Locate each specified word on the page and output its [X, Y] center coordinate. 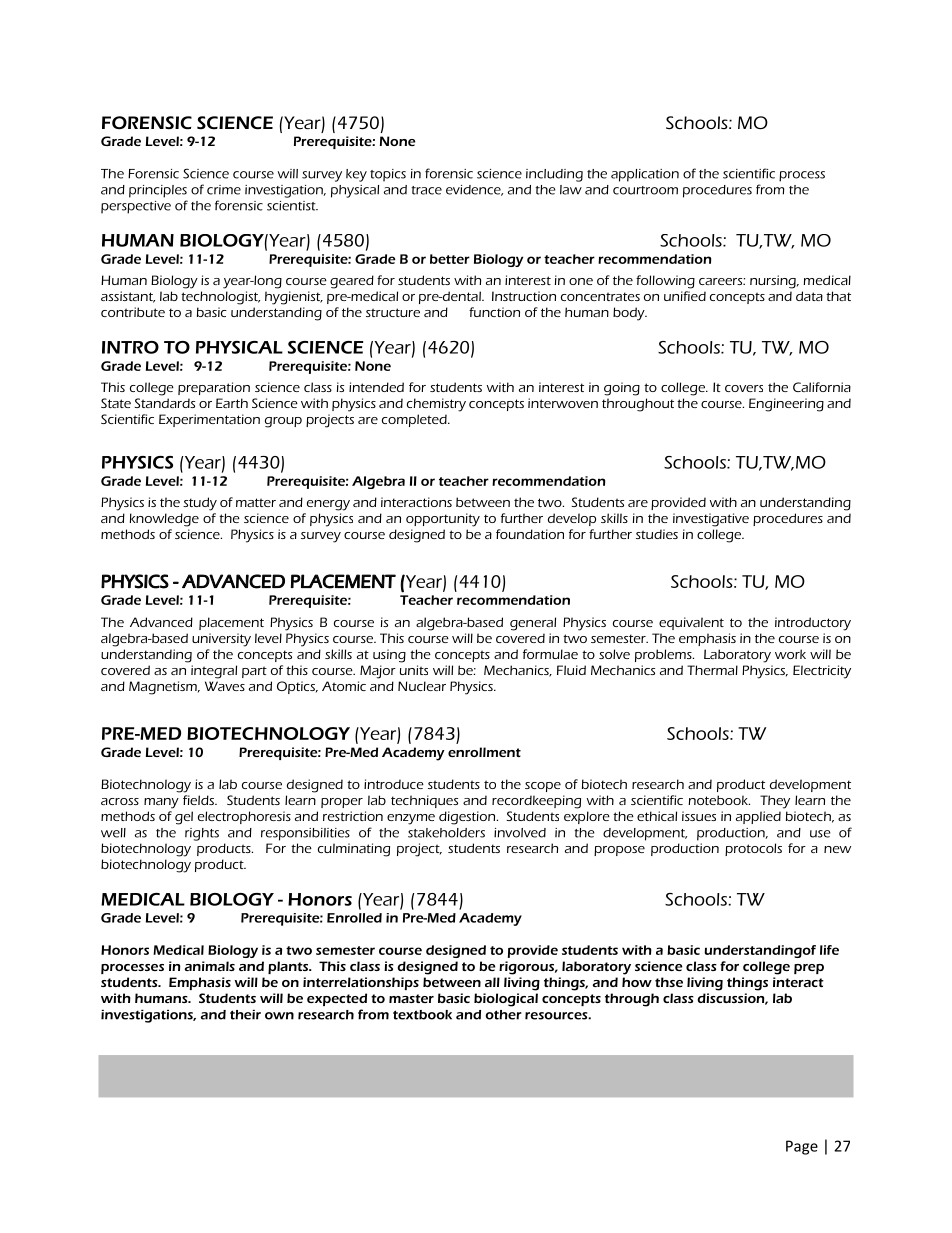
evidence [474, 190]
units [414, 670]
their [245, 1014]
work [790, 654]
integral [214, 672]
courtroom [645, 190]
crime [224, 190]
